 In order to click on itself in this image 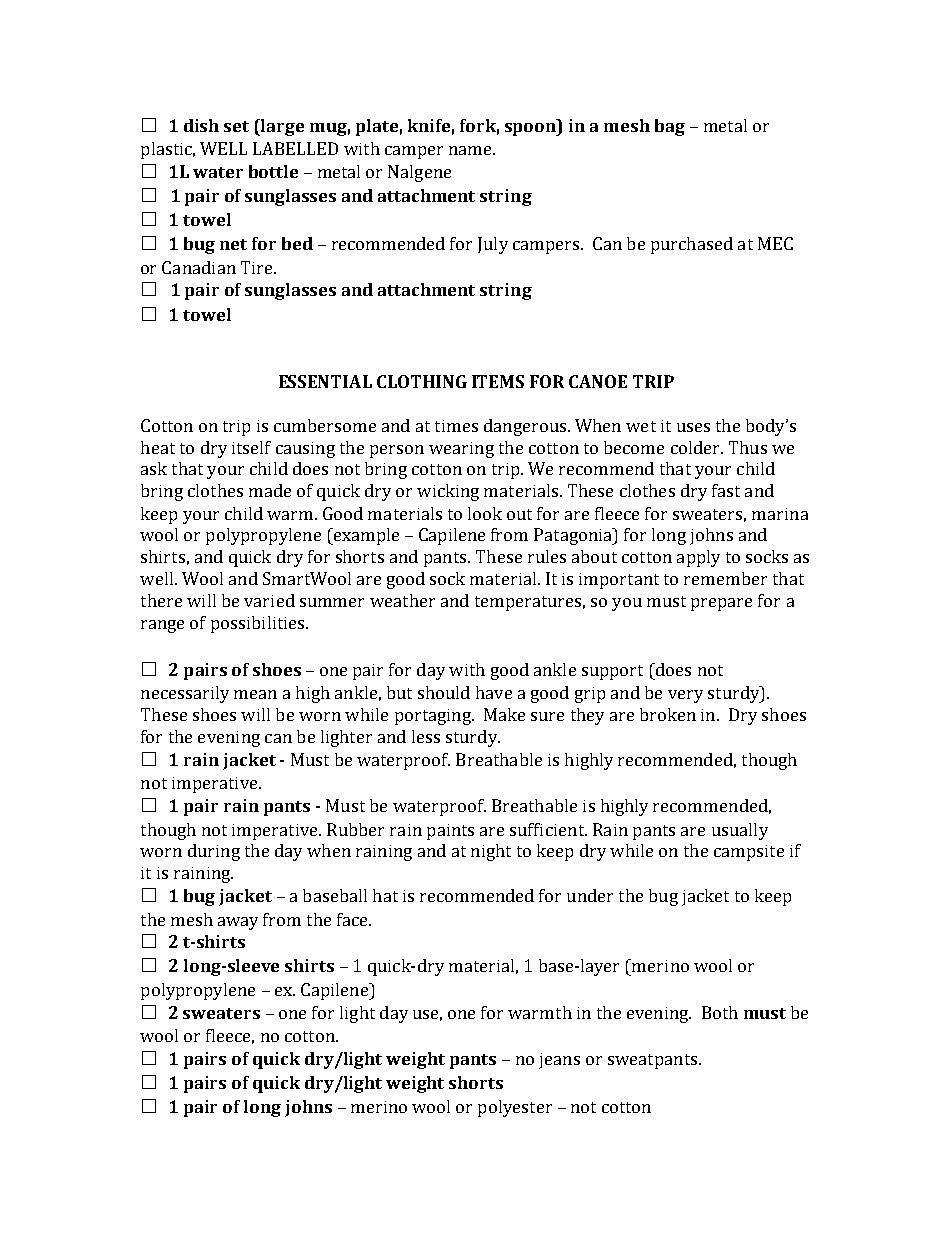, I will do `click(251, 447)`.
